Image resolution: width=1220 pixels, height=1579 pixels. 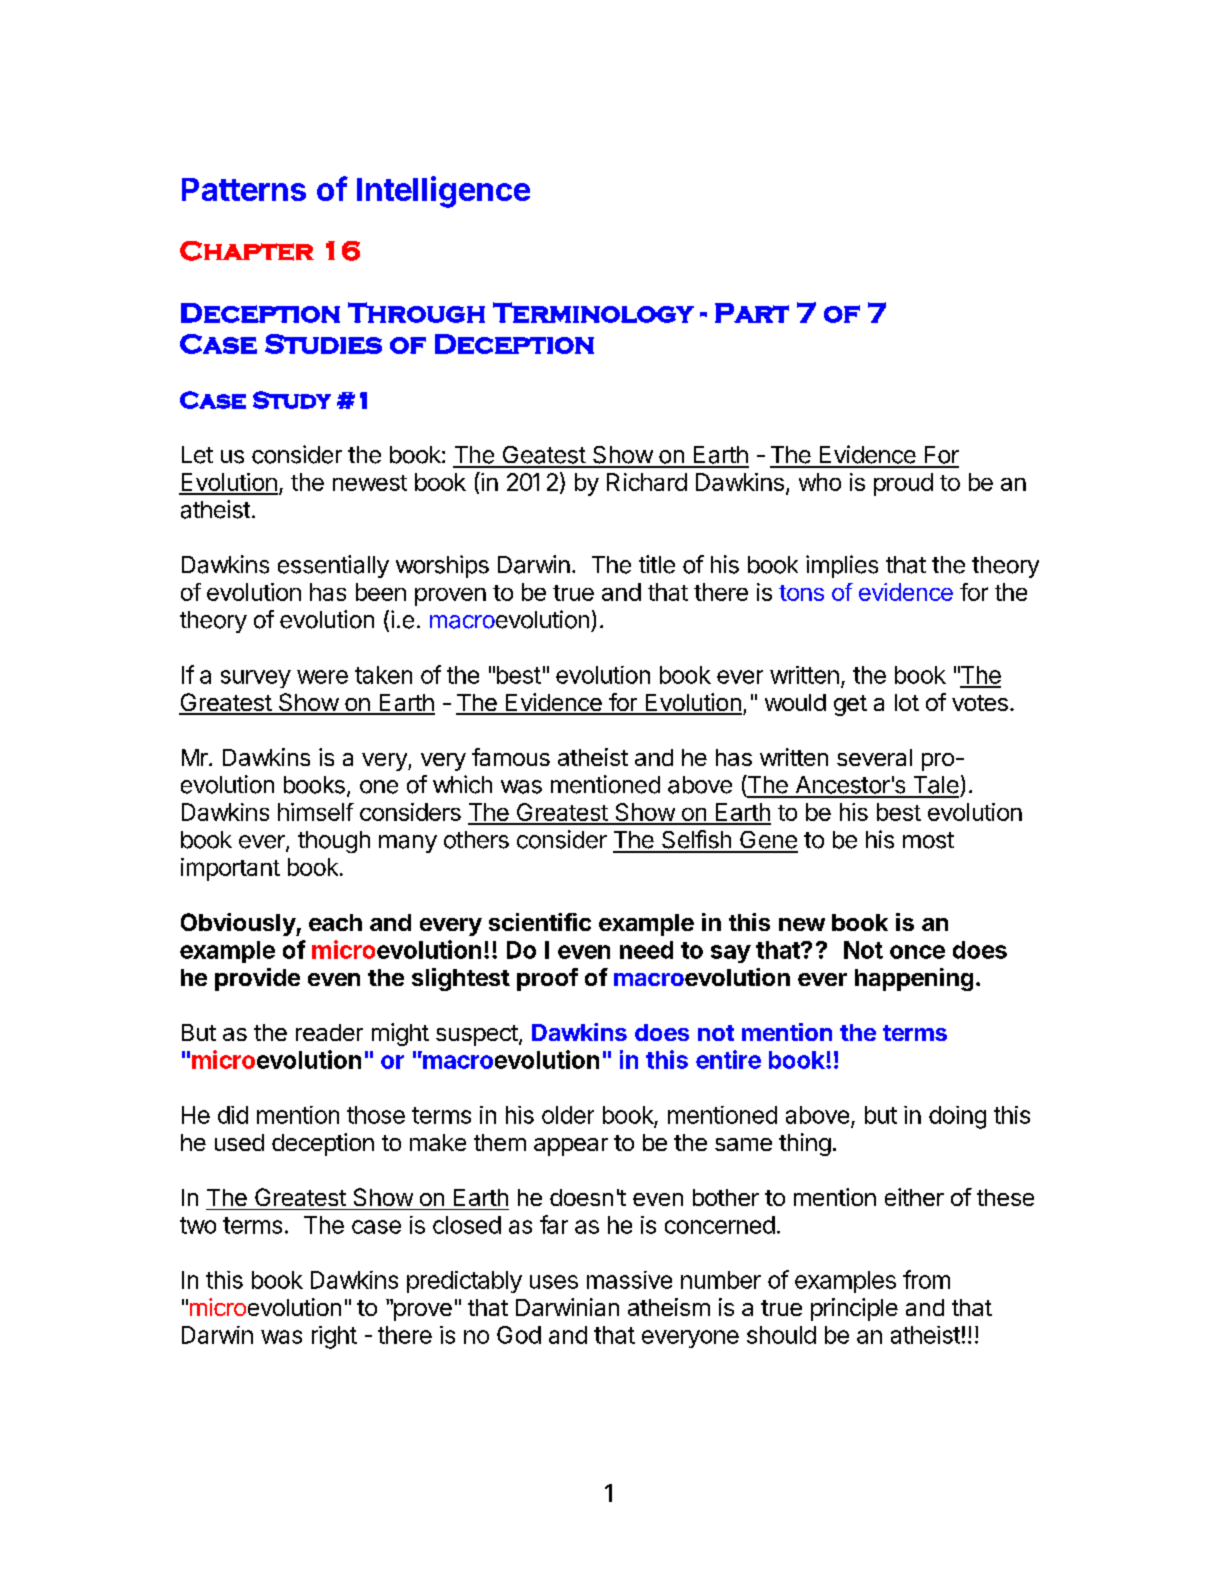 I want to click on Chapter, so click(x=247, y=251).
